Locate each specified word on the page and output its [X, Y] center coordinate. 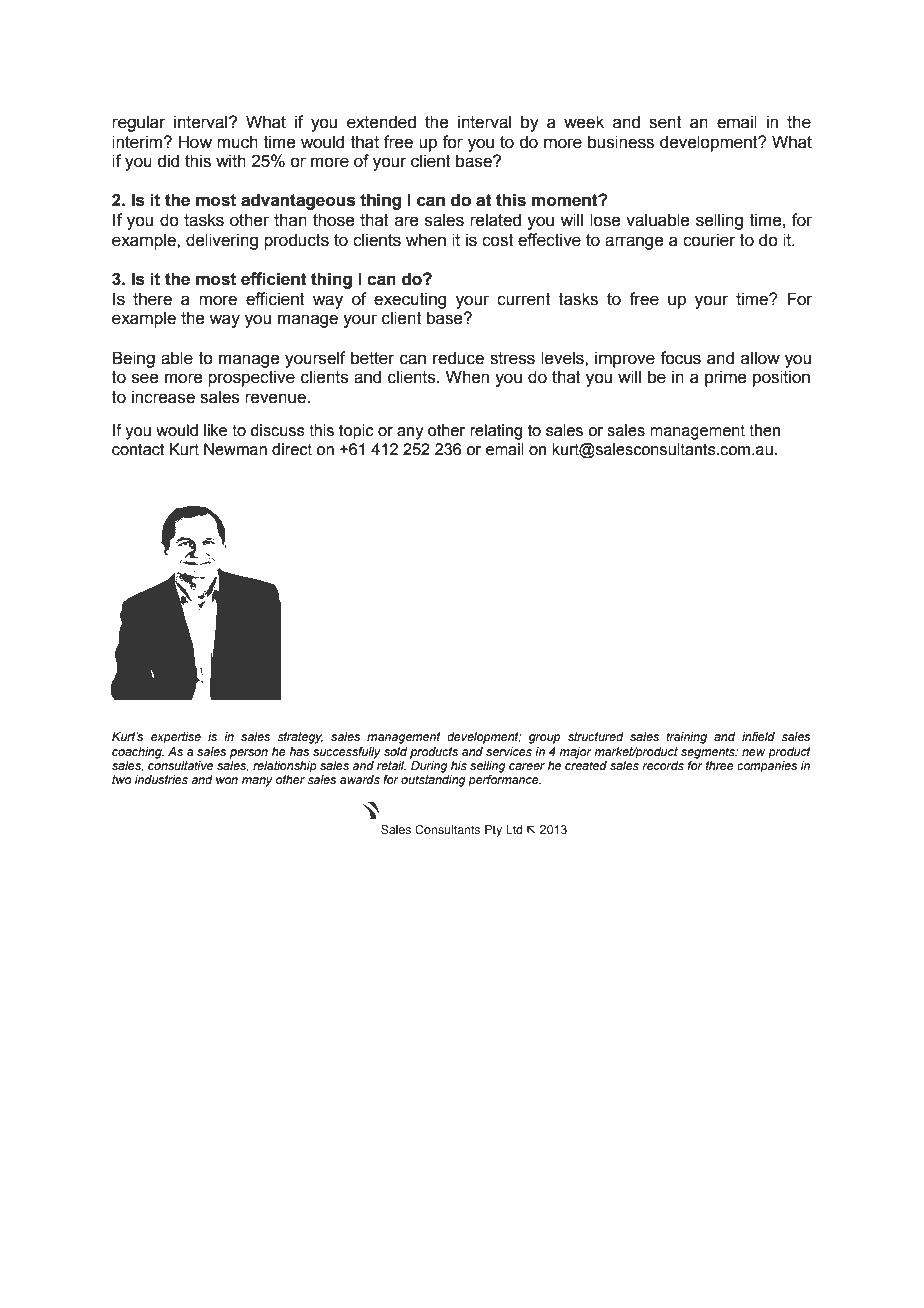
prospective [251, 378]
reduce [458, 358]
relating [496, 432]
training [686, 738]
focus [680, 358]
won [227, 780]
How [195, 142]
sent [665, 122]
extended [381, 122]
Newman [235, 449]
